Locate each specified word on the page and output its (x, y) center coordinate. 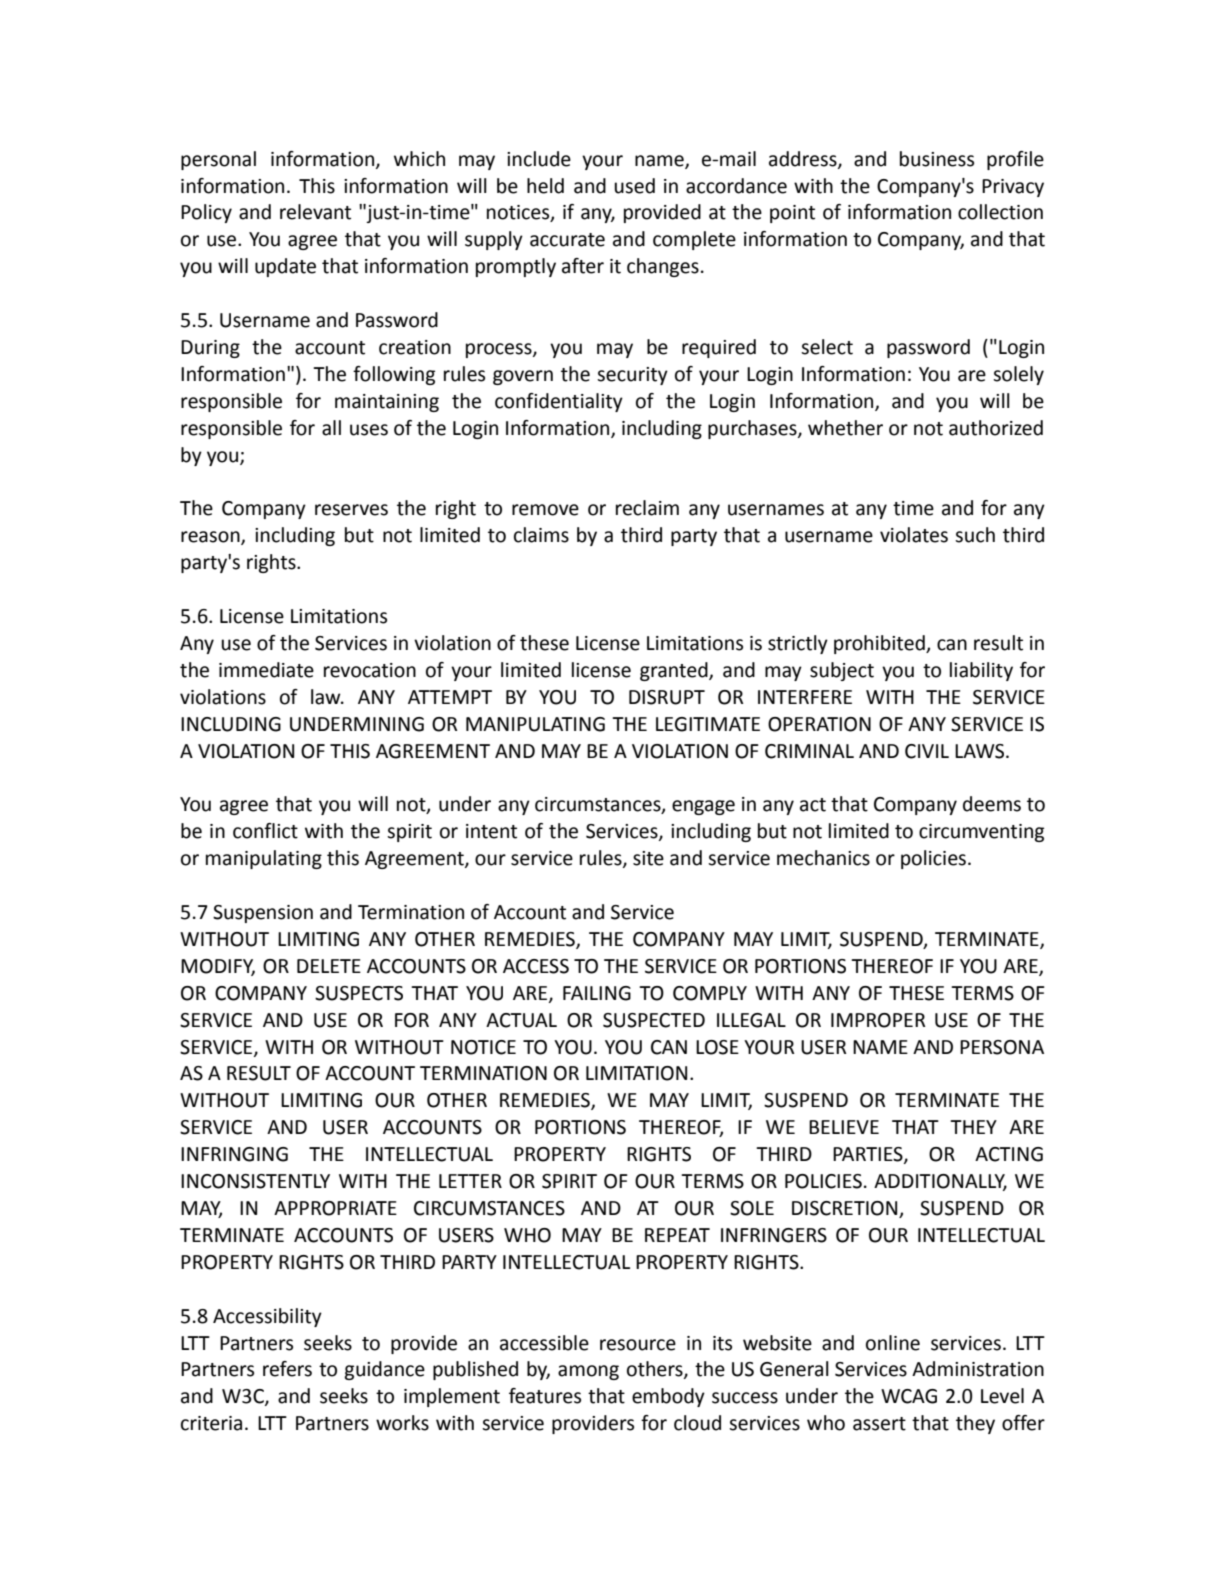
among (588, 1372)
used (634, 186)
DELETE (329, 966)
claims (541, 535)
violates (914, 535)
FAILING (597, 993)
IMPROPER (878, 1020)
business (937, 159)
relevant (315, 212)
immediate (266, 670)
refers (287, 1369)
